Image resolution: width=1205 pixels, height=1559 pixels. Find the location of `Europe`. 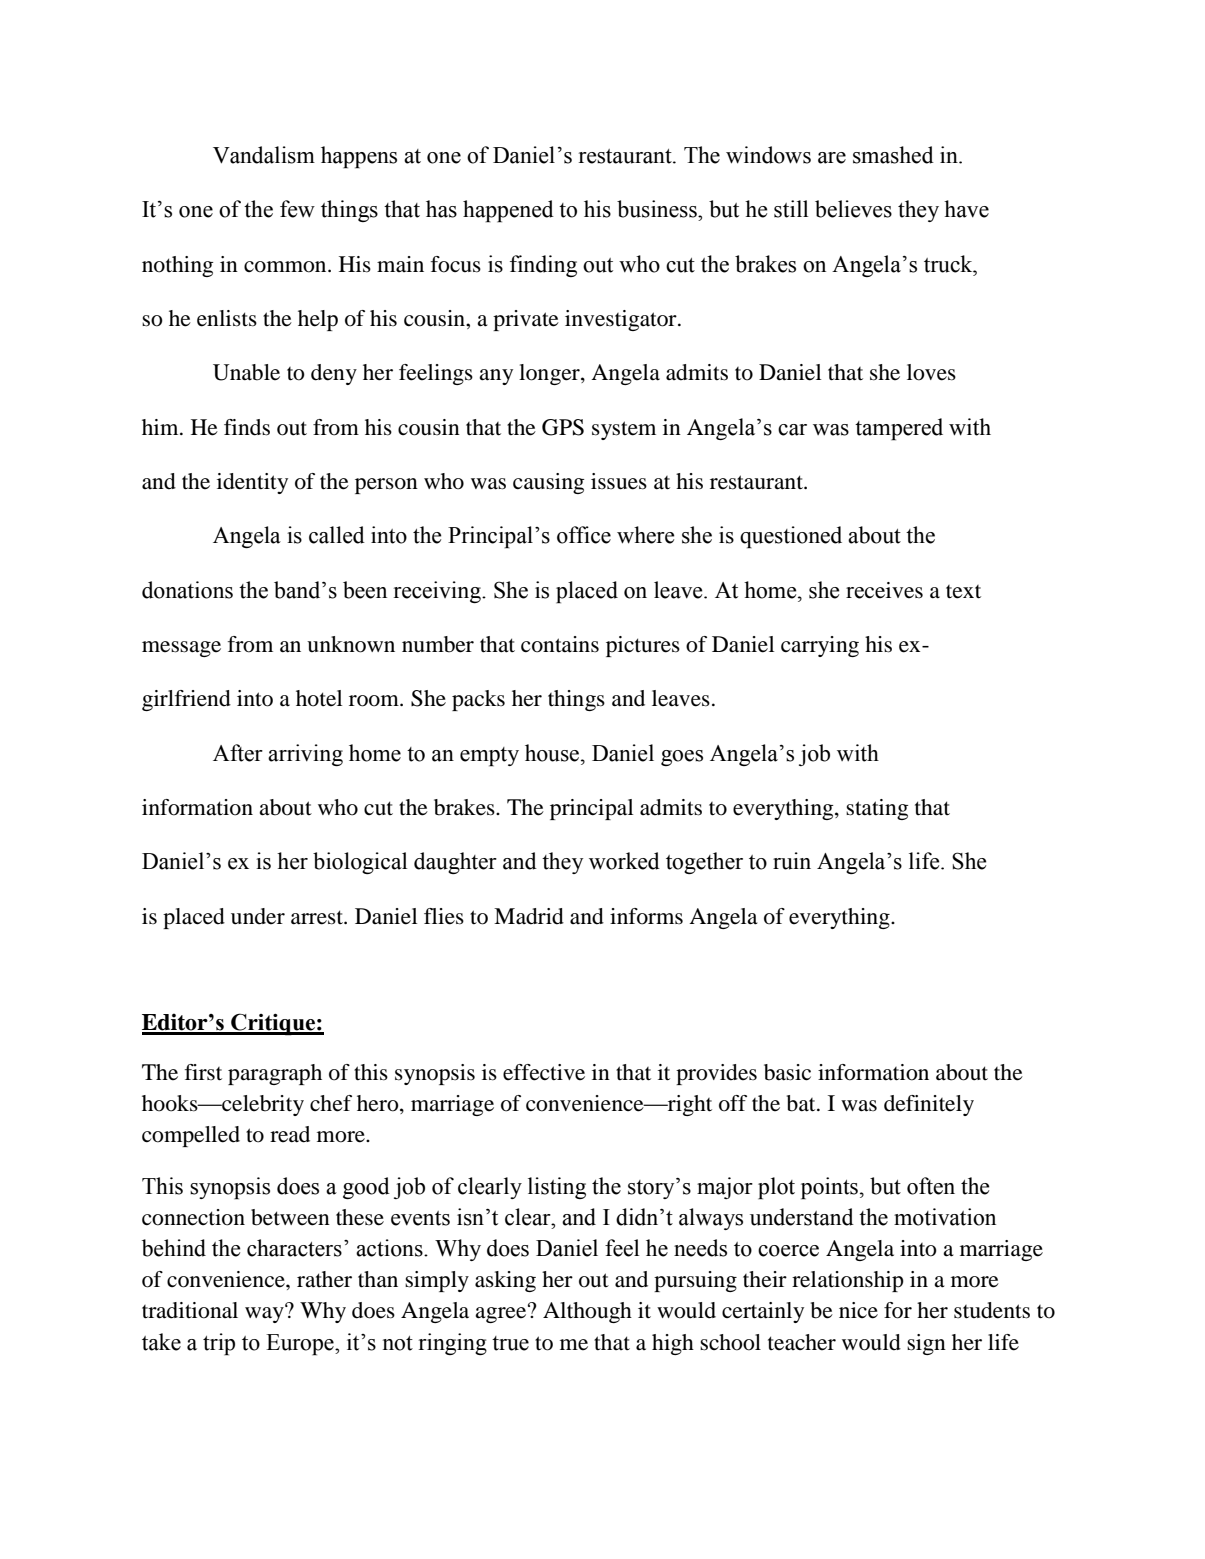

Europe is located at coordinates (301, 1345).
